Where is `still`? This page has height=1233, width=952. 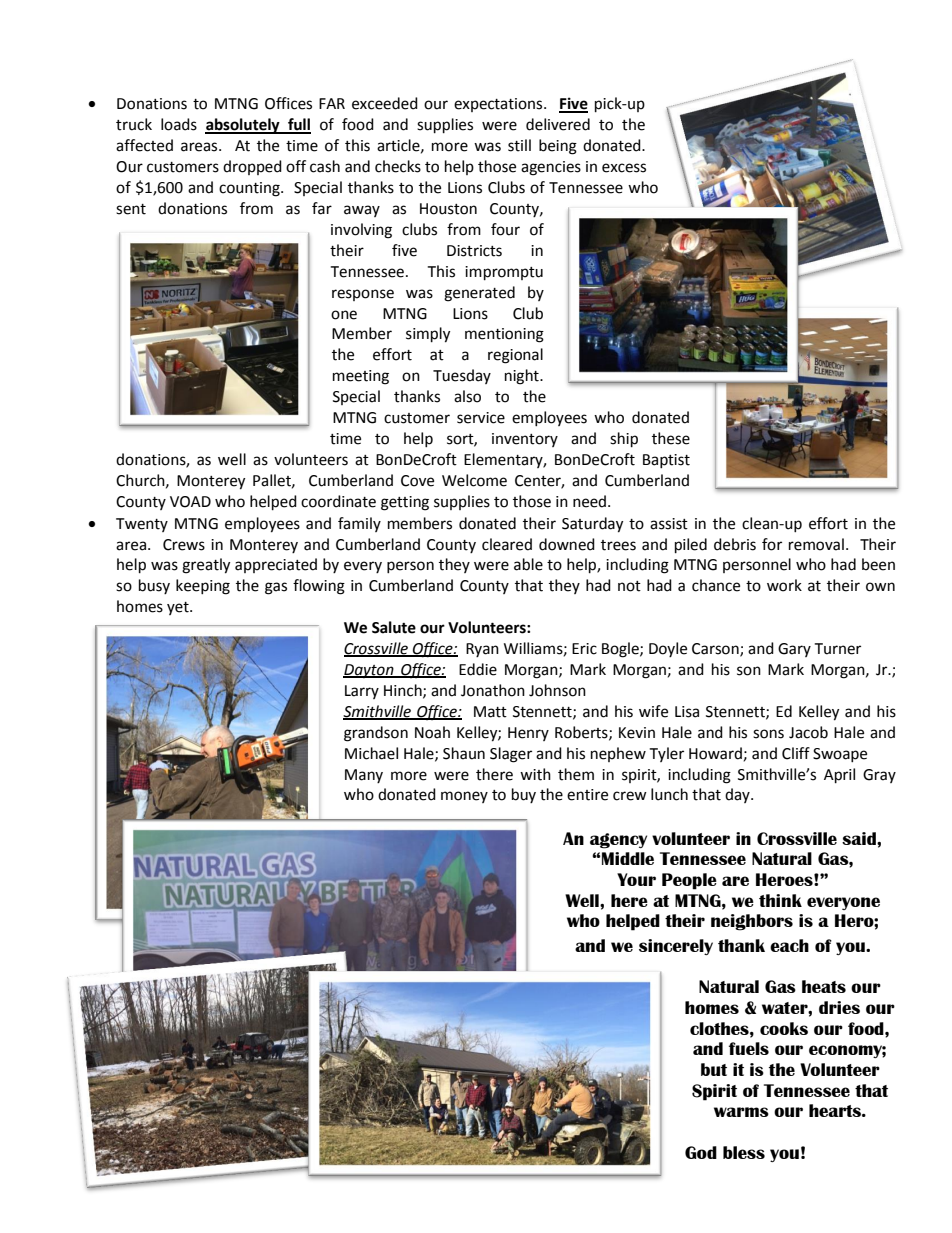
still is located at coordinates (519, 145).
